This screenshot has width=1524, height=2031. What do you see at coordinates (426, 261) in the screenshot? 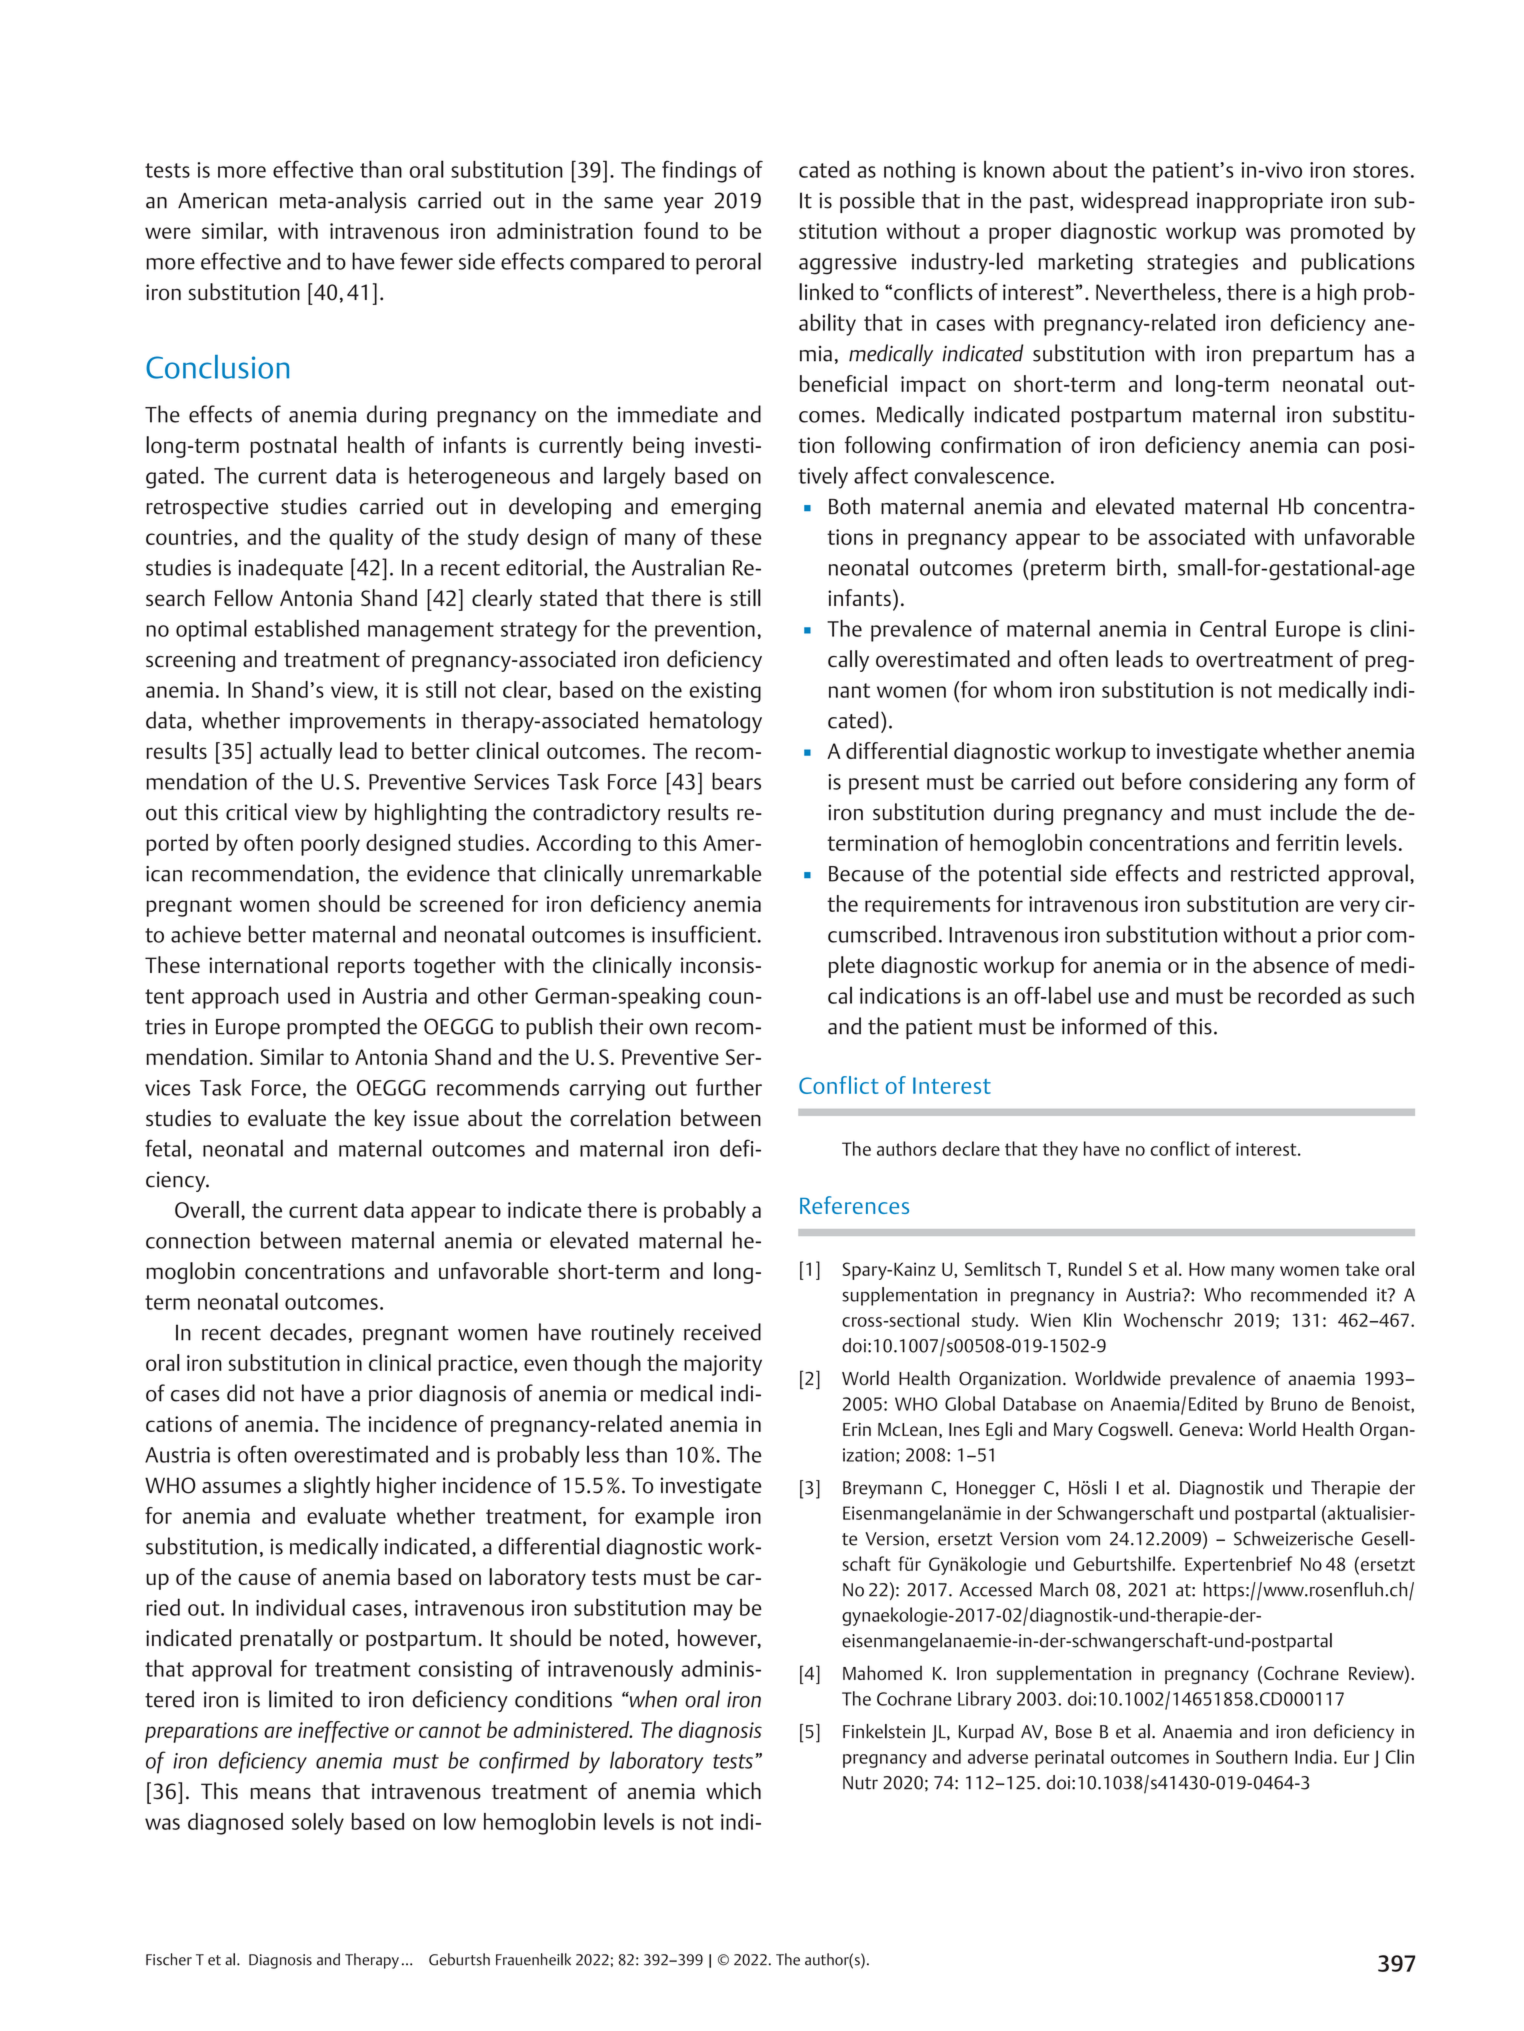
I see `fewer` at bounding box center [426, 261].
